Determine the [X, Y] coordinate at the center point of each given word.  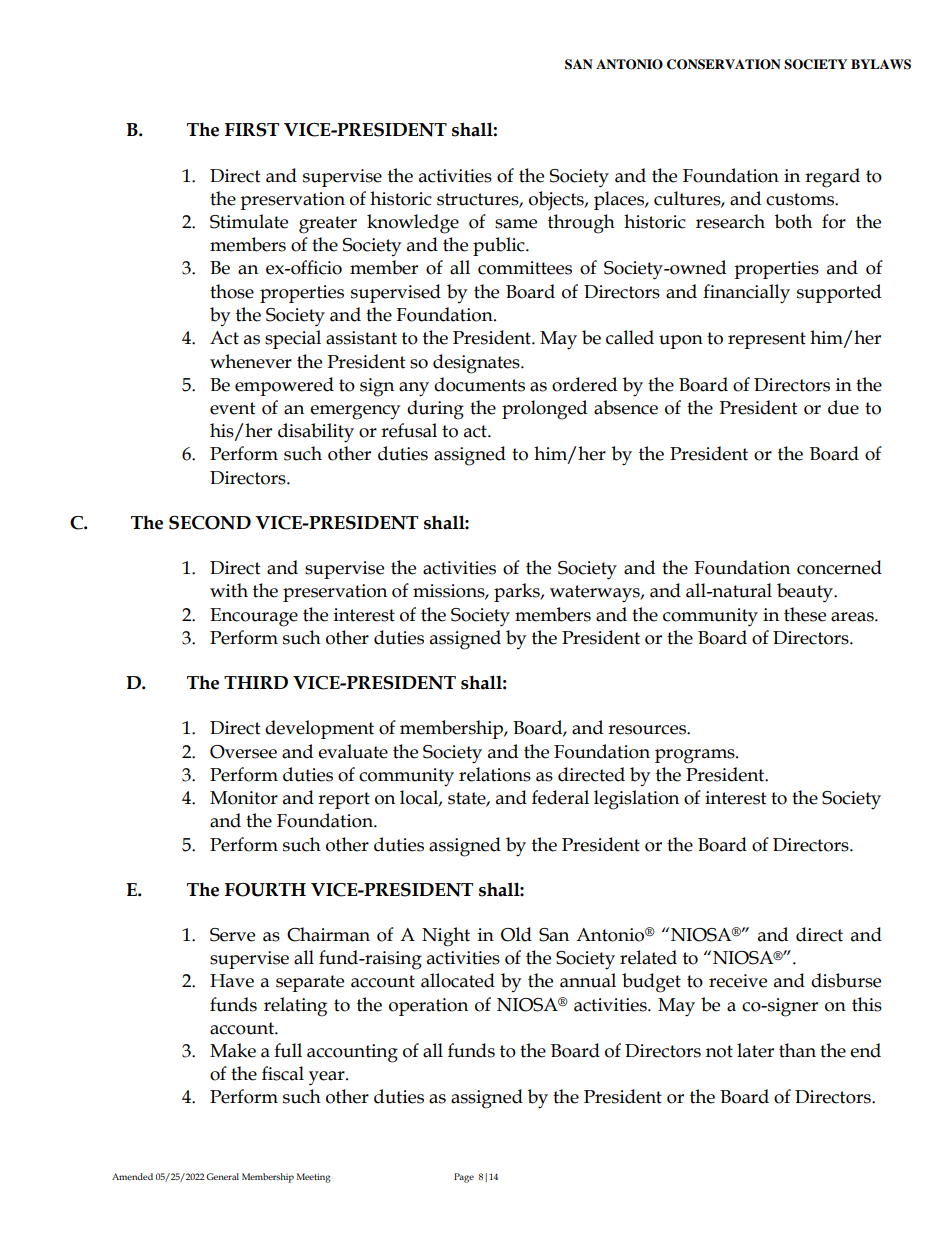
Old [516, 934]
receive [738, 981]
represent [767, 340]
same [516, 224]
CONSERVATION [724, 64]
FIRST [252, 130]
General [222, 1176]
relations [495, 774]
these [805, 614]
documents [479, 384]
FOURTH [265, 890]
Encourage [254, 617]
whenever [251, 361]
